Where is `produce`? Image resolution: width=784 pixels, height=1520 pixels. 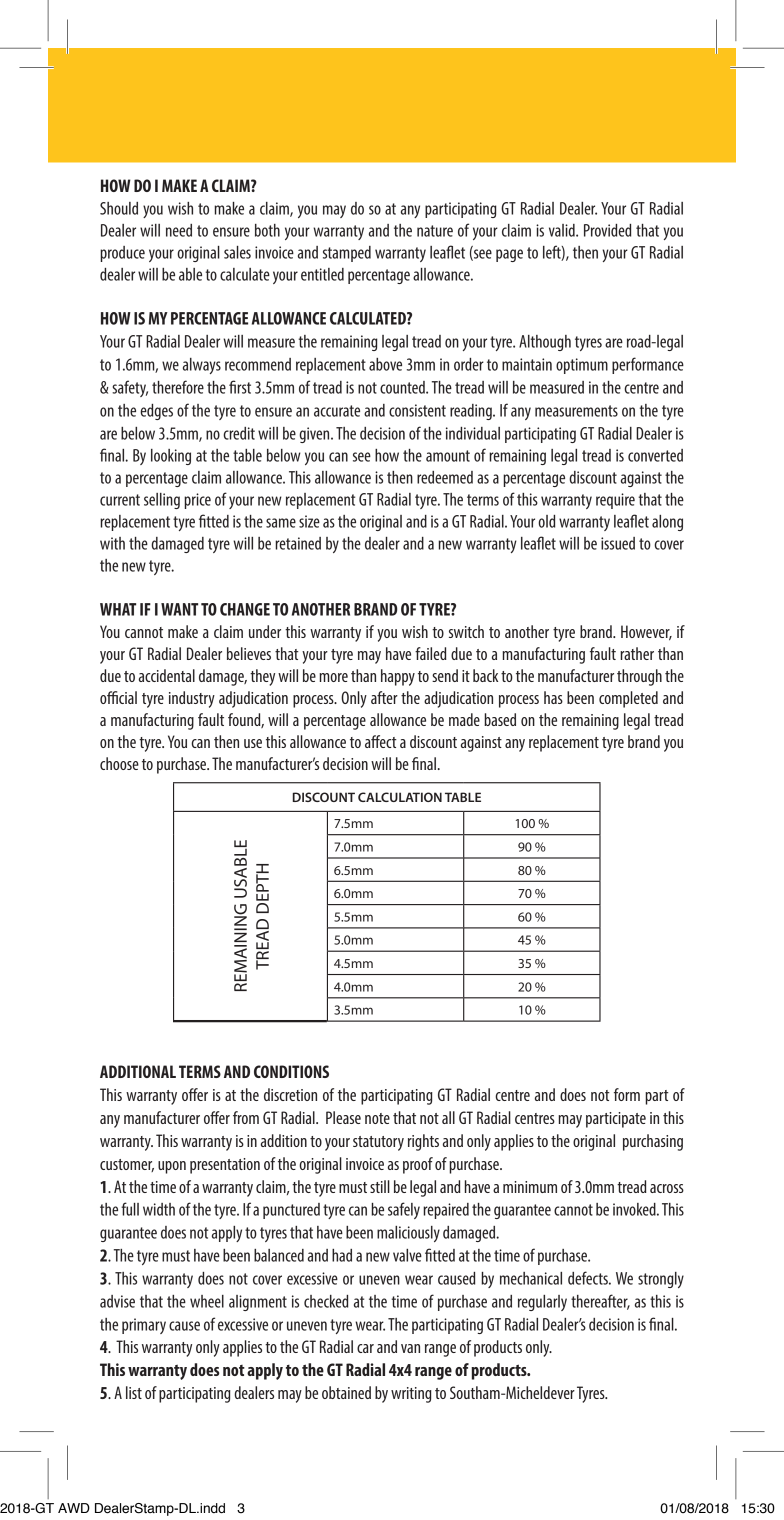 produce is located at coordinates (122, 254).
